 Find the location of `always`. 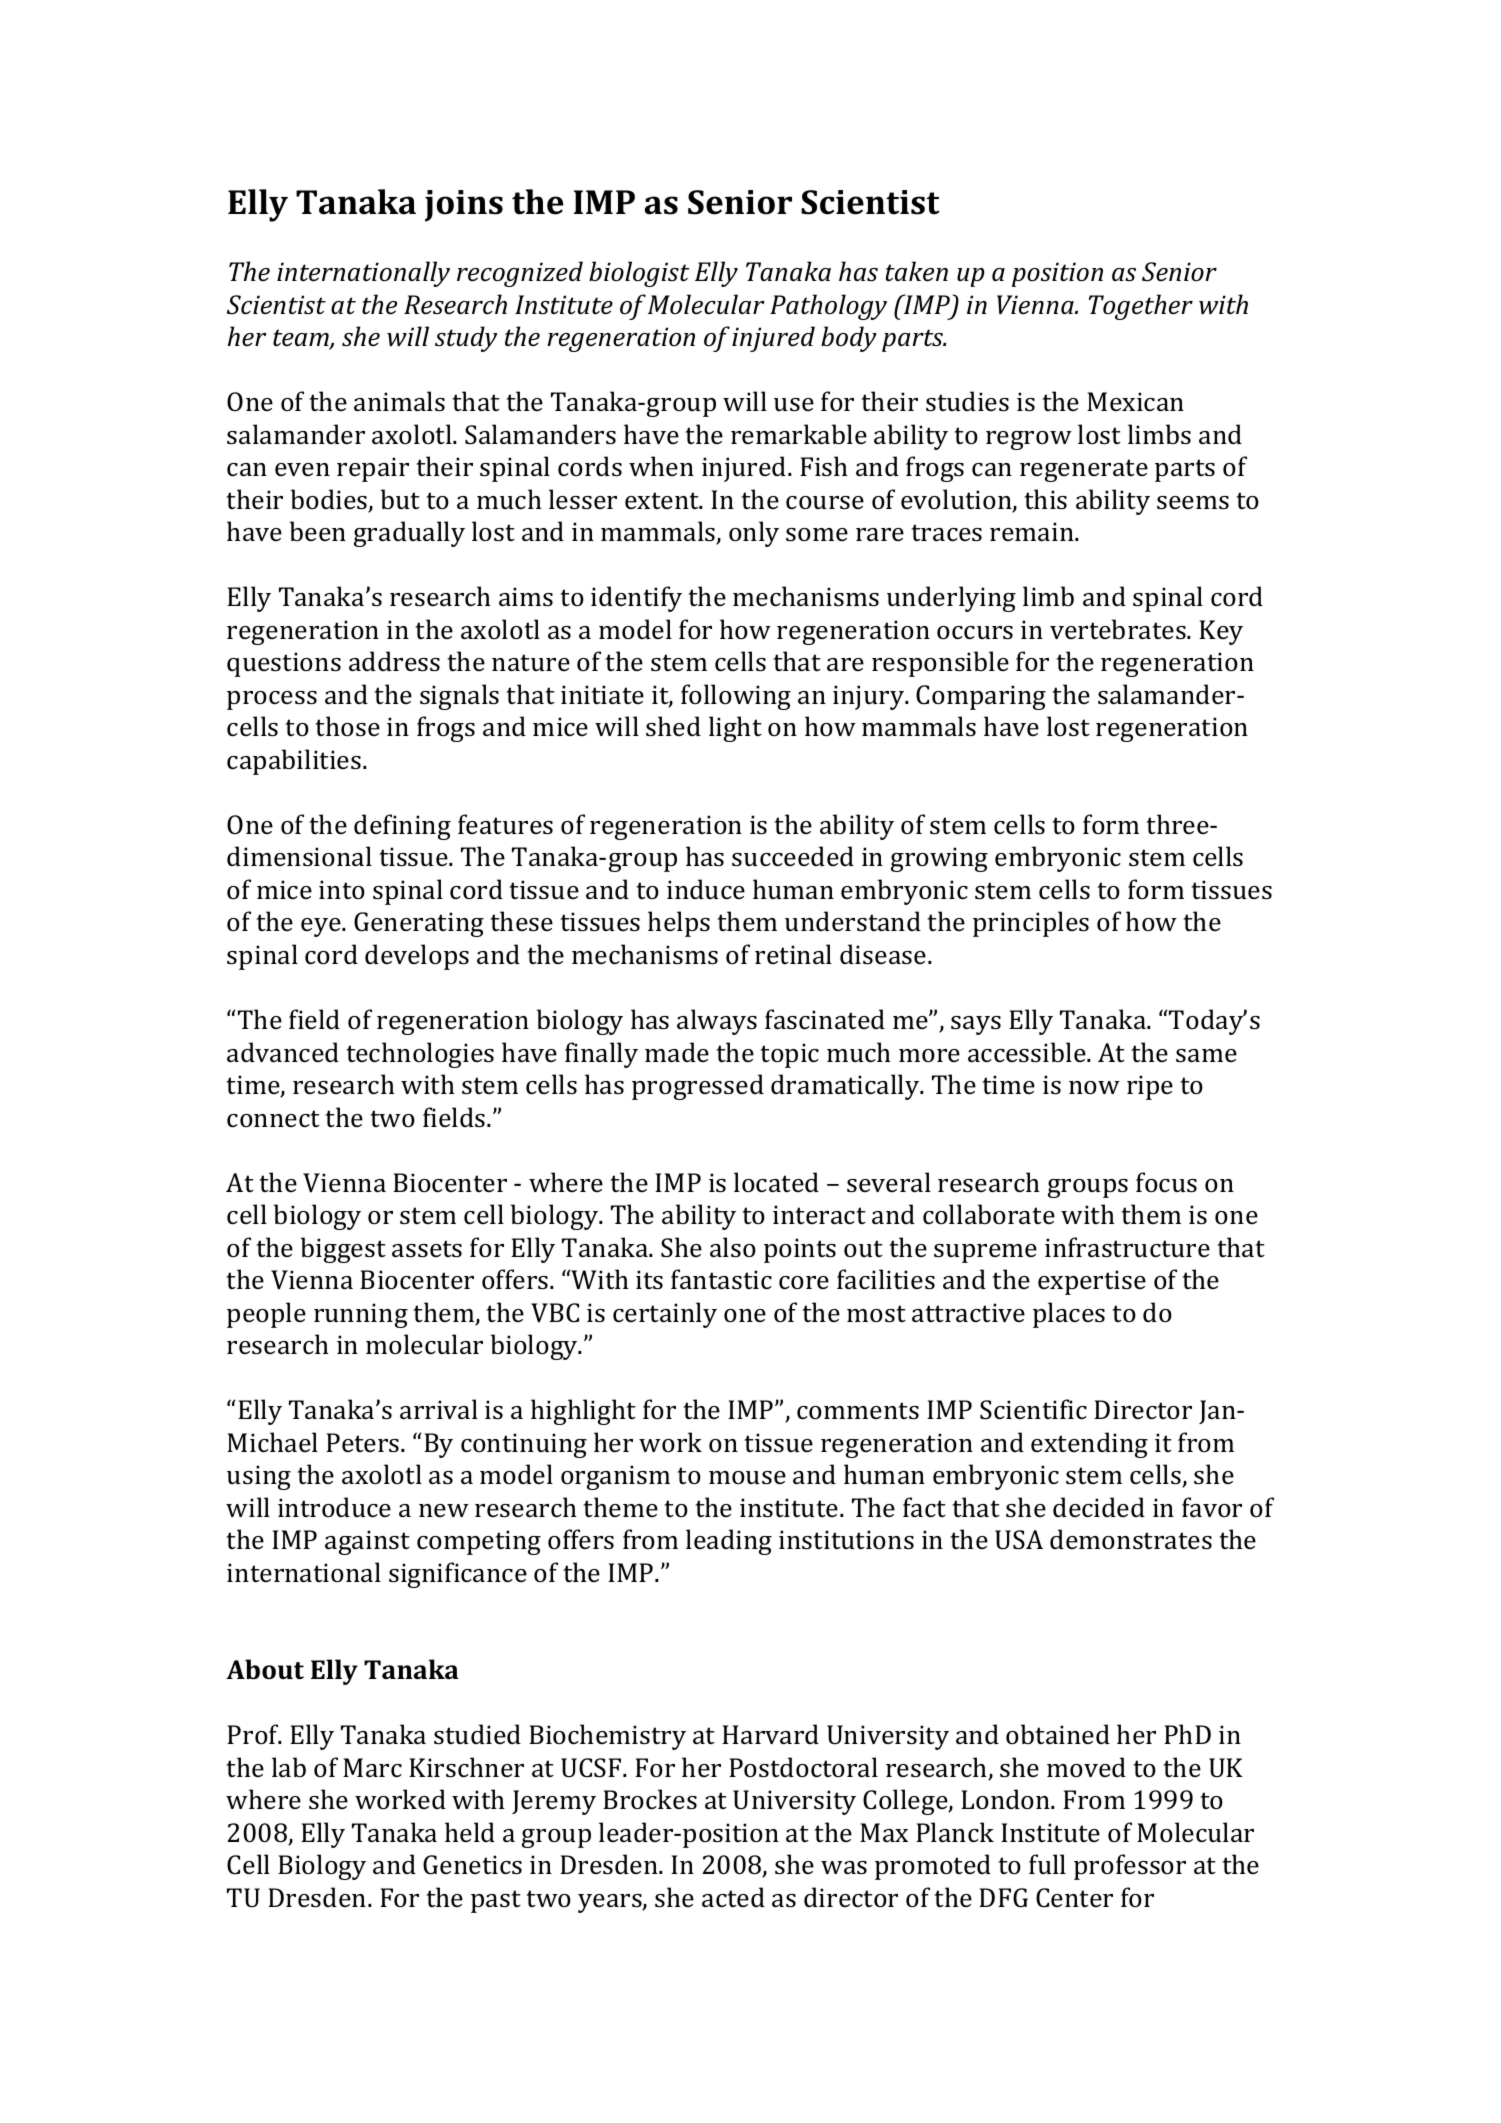

always is located at coordinates (717, 1022).
